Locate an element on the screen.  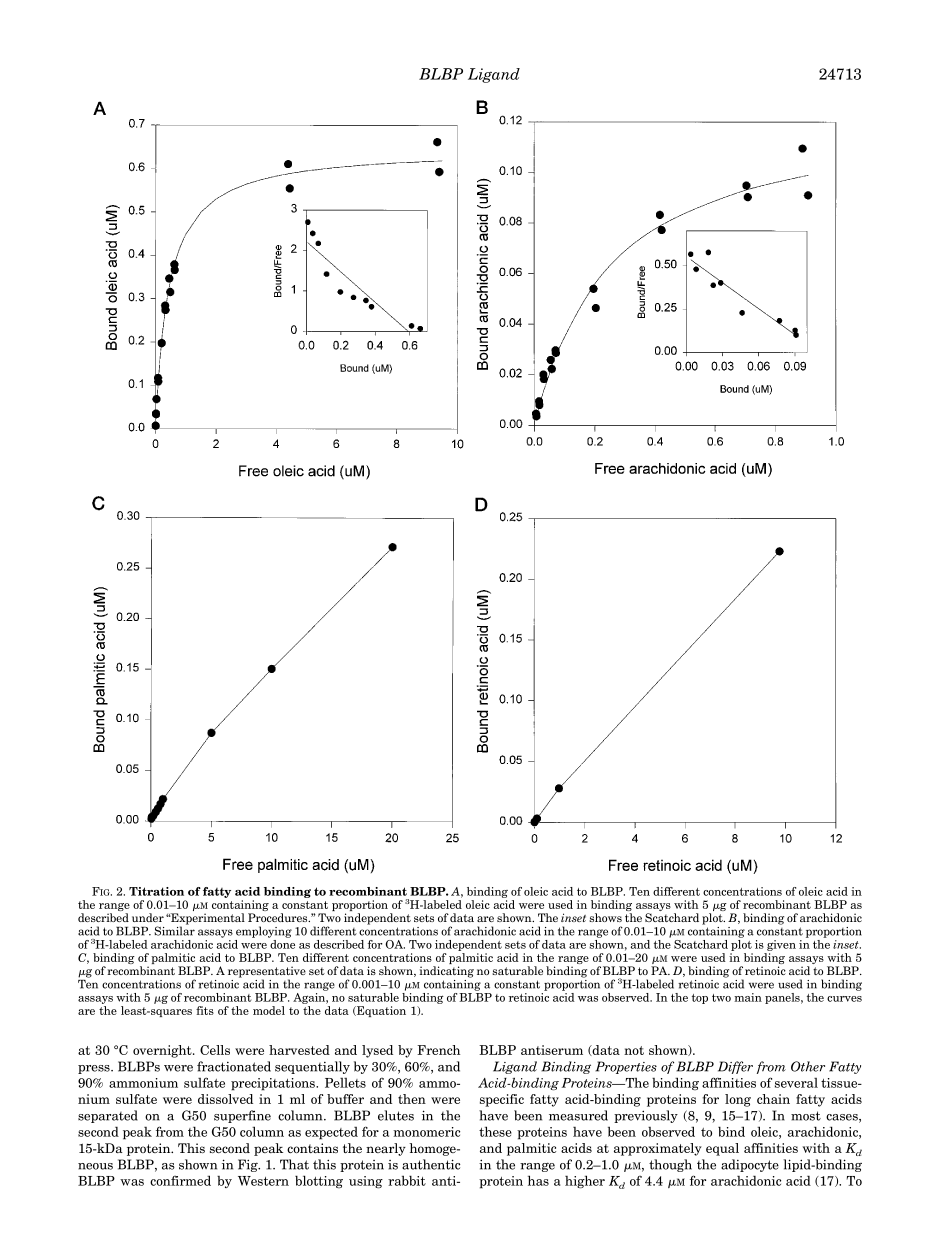
shows is located at coordinates (605, 917).
